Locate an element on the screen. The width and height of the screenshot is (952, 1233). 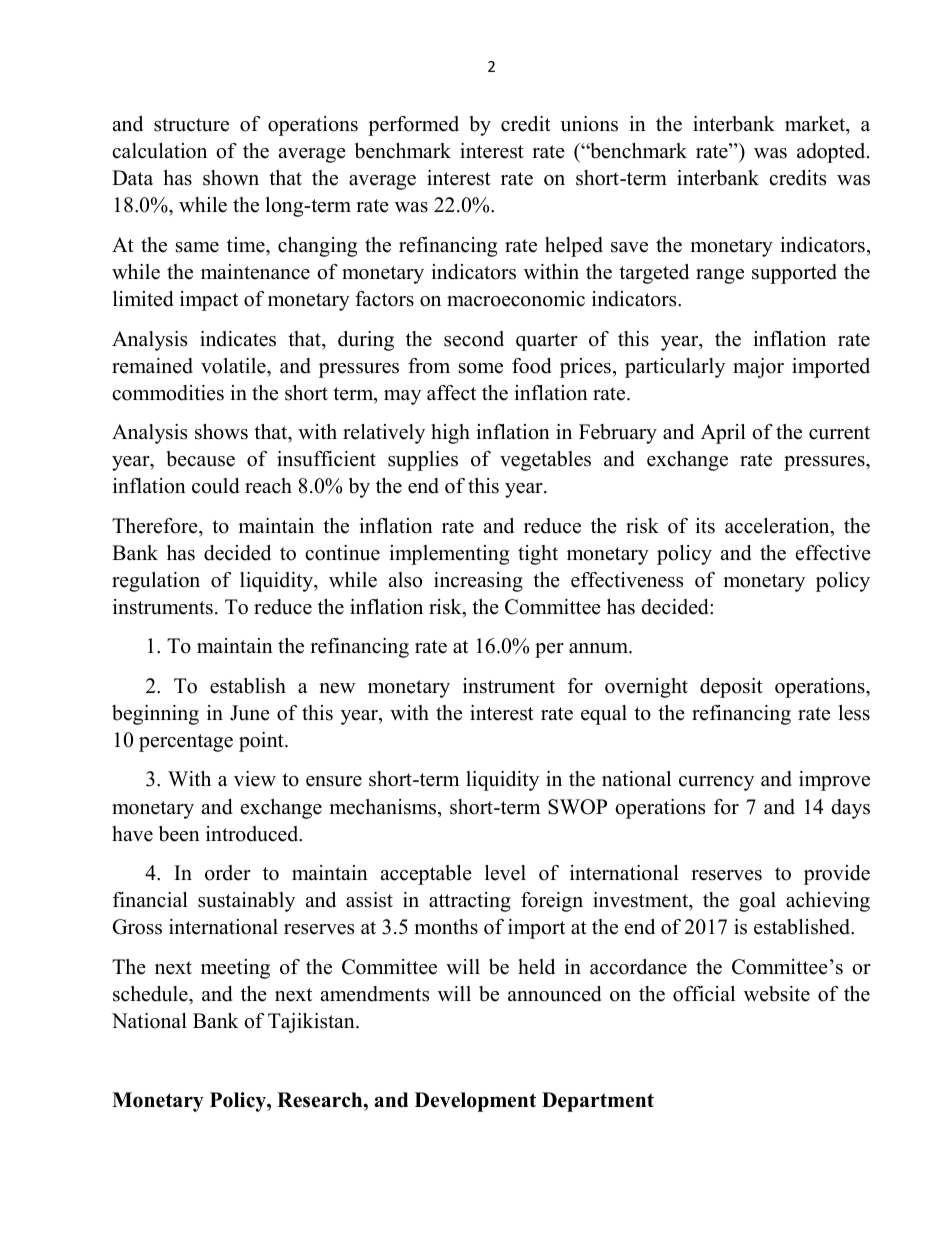
website is located at coordinates (777, 994).
